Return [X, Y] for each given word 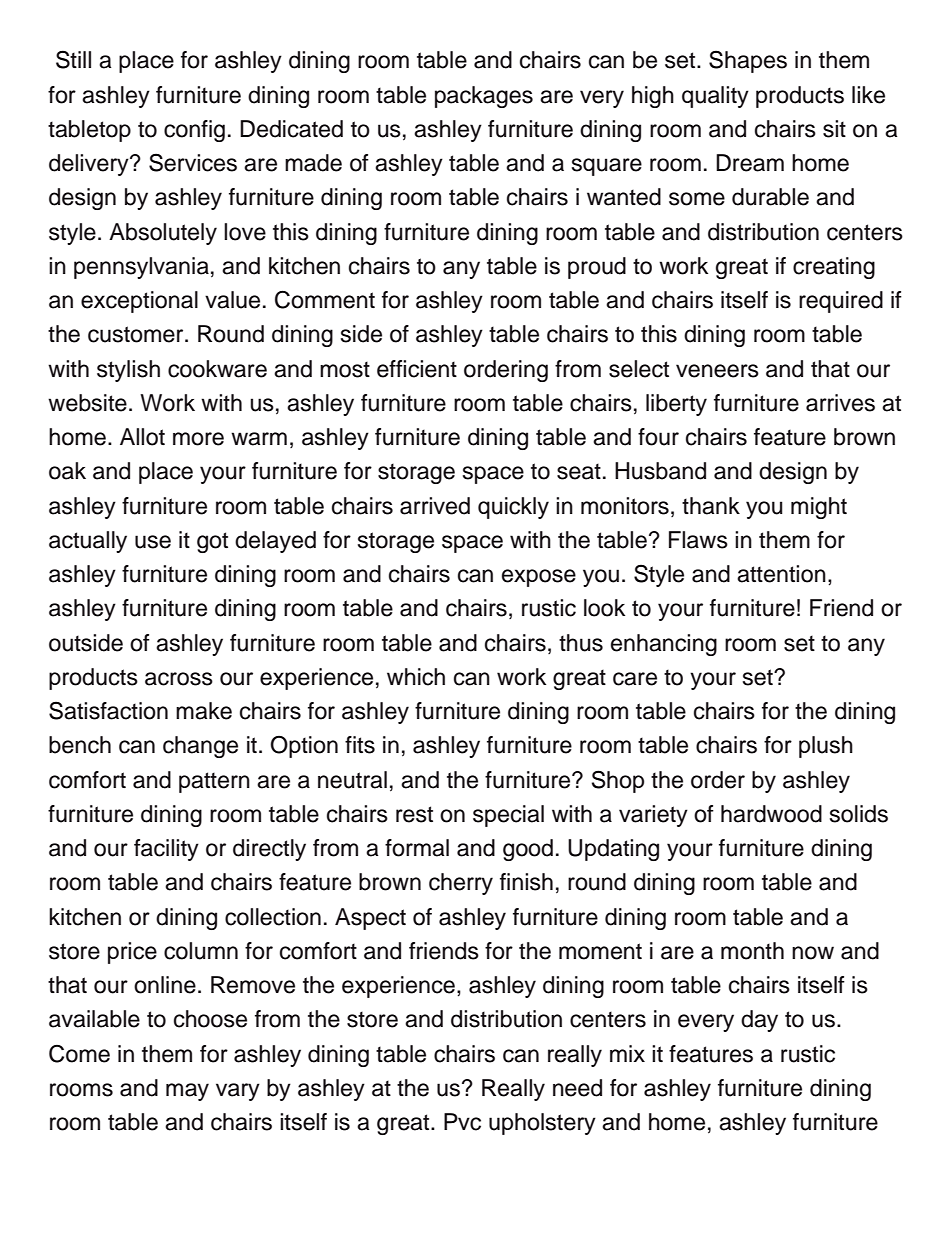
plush [826, 747]
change [200, 747]
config [194, 131]
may [187, 1092]
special [508, 816]
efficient [417, 369]
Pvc [462, 1122]
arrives [840, 403]
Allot [142, 437]
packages [484, 97]
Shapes [748, 61]
